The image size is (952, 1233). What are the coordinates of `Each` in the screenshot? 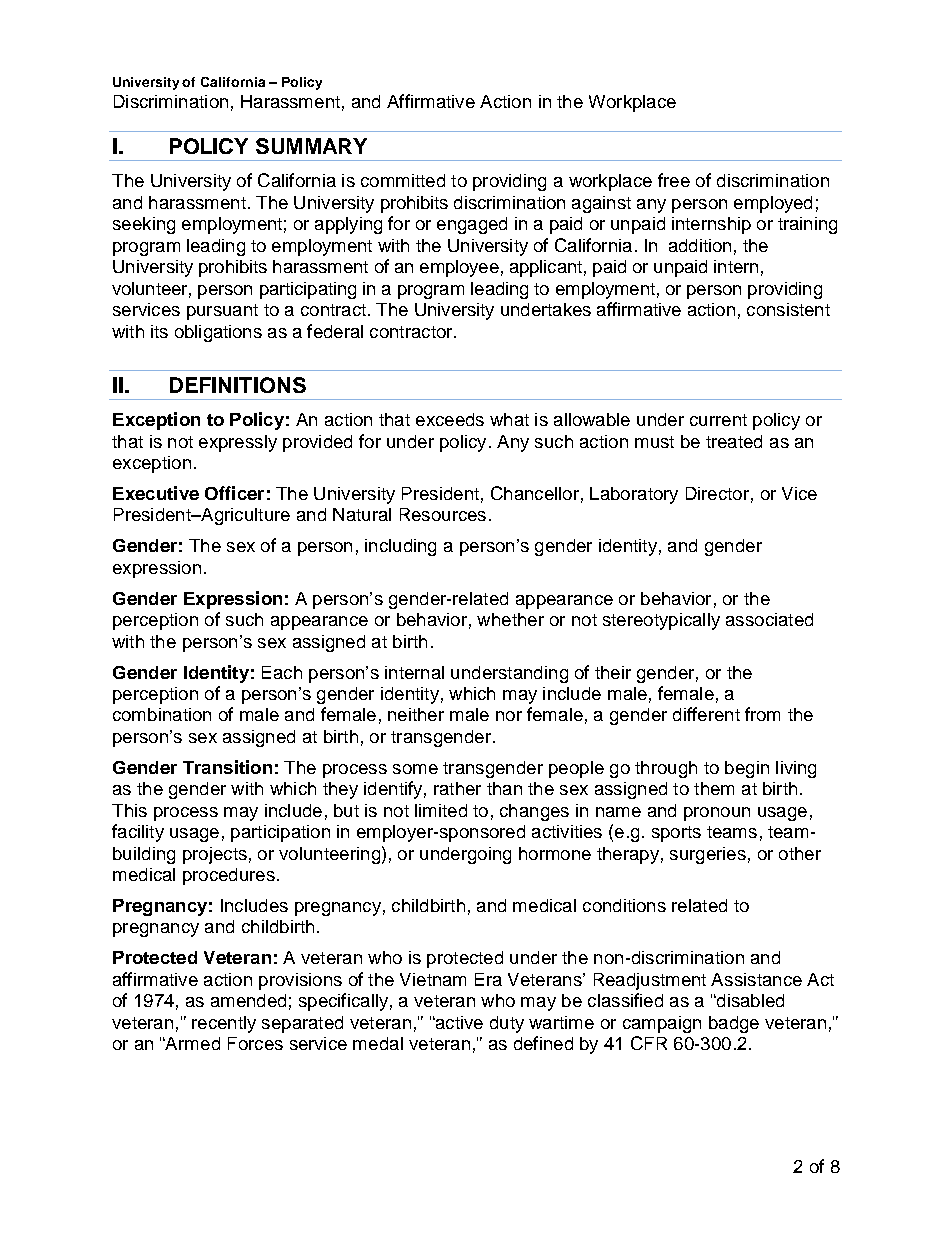 It's located at (282, 672).
